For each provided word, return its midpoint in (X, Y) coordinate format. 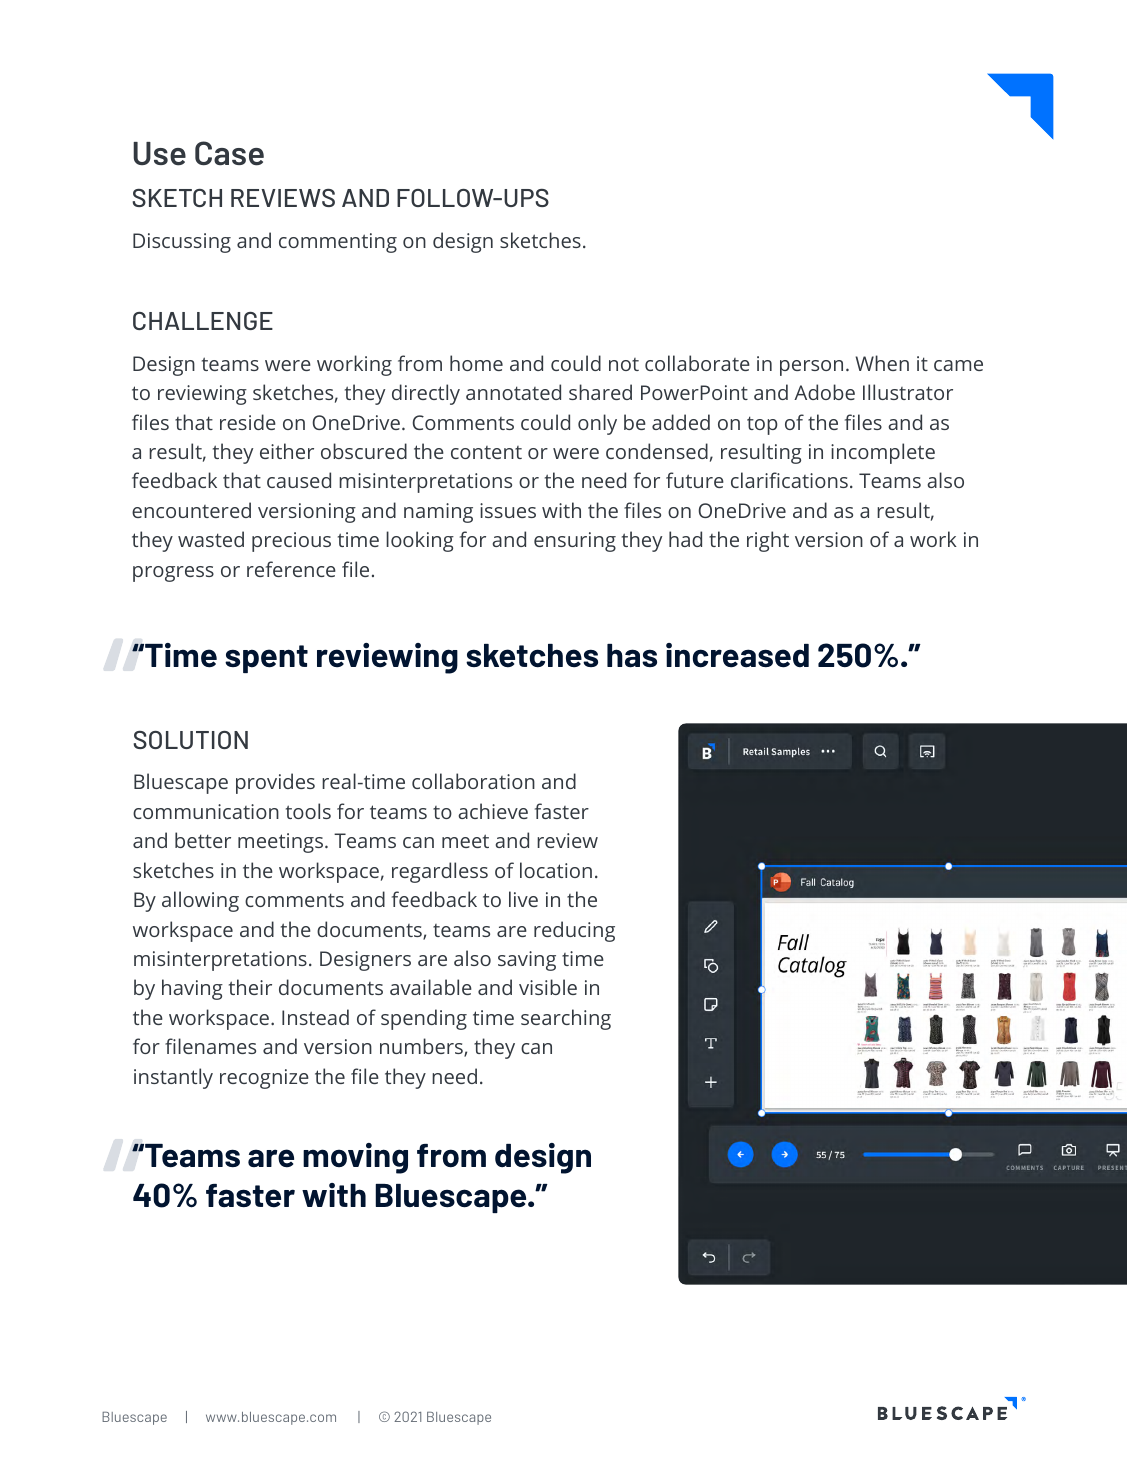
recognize (264, 1079)
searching (566, 1019)
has (632, 656)
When (882, 363)
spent (266, 659)
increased (737, 655)
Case (229, 153)
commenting (338, 243)
